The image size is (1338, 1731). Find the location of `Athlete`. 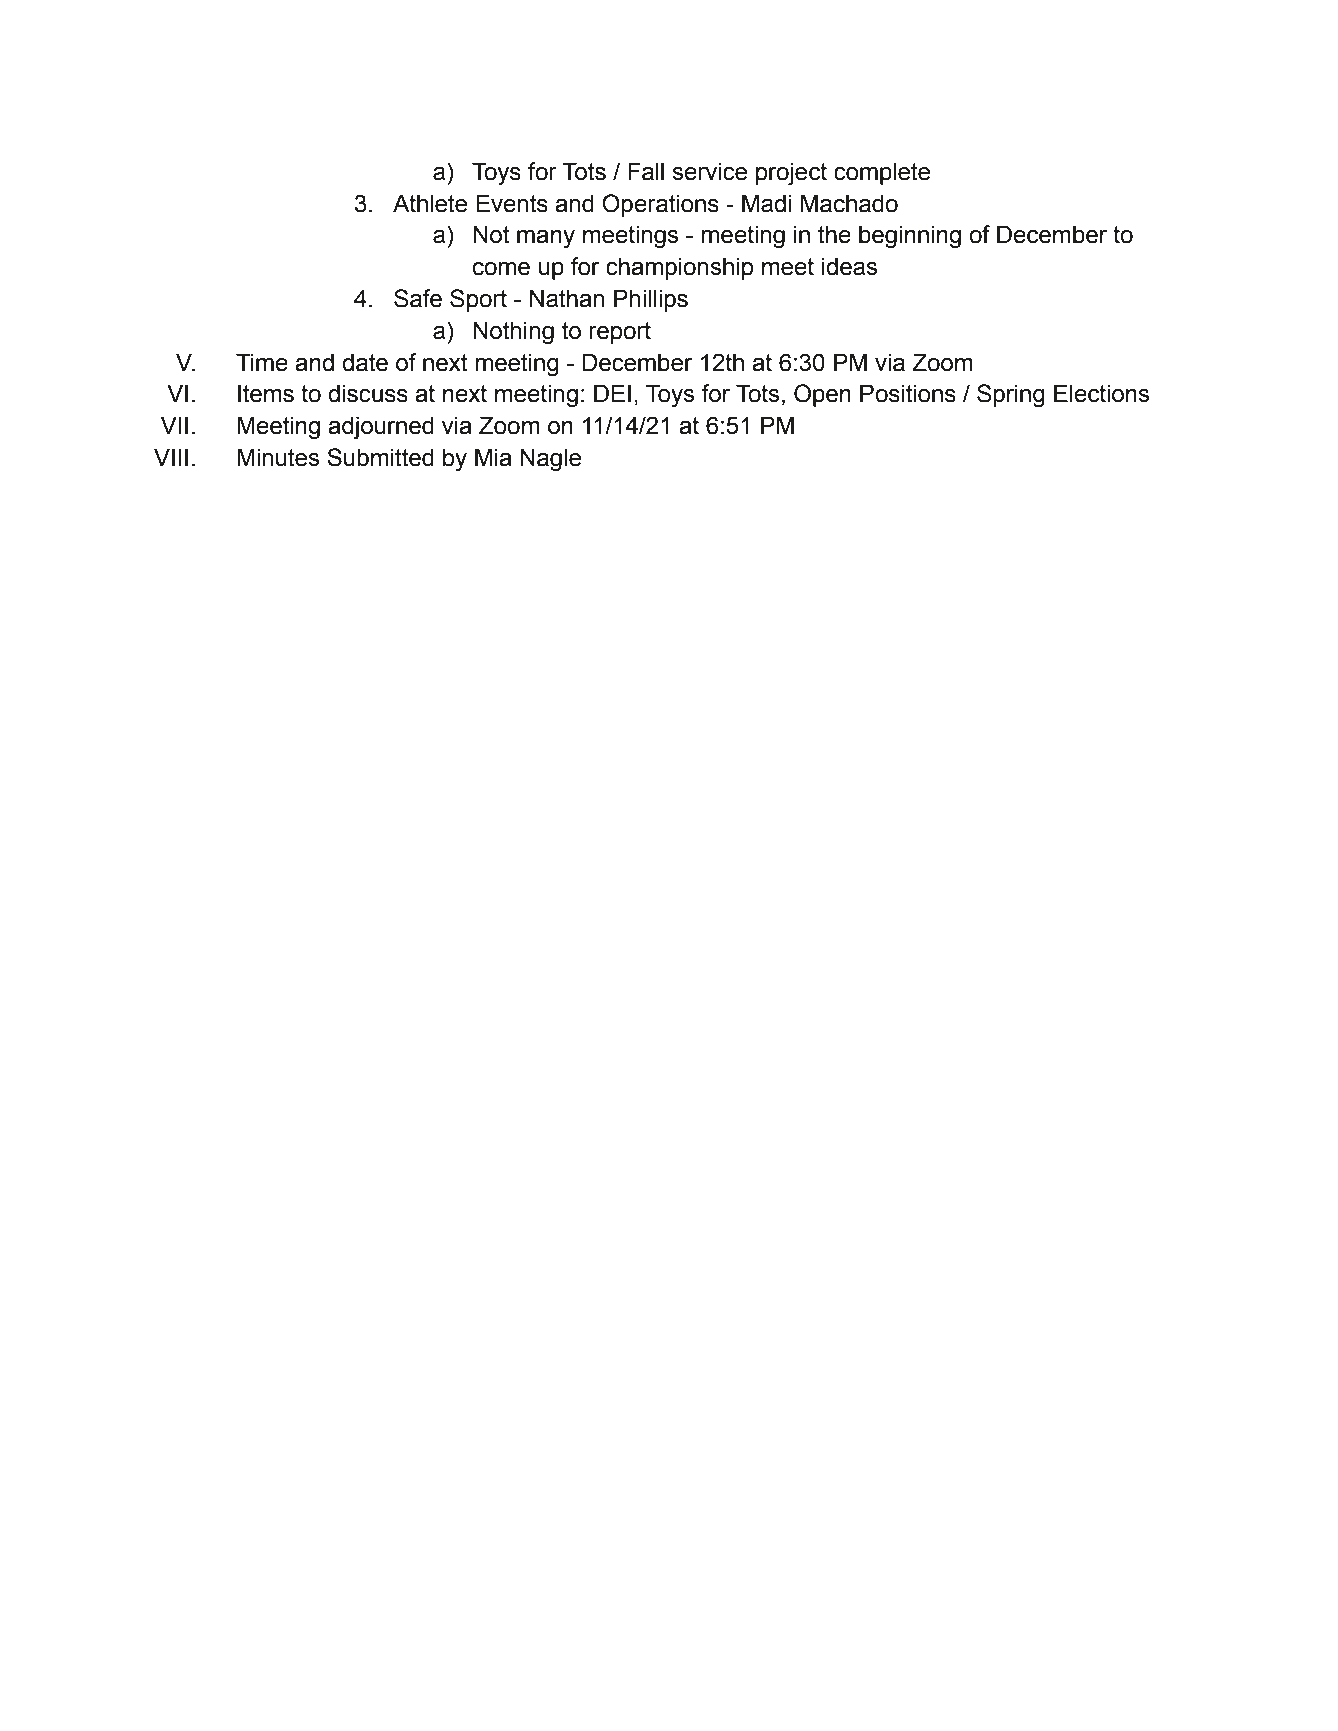

Athlete is located at coordinates (430, 203).
